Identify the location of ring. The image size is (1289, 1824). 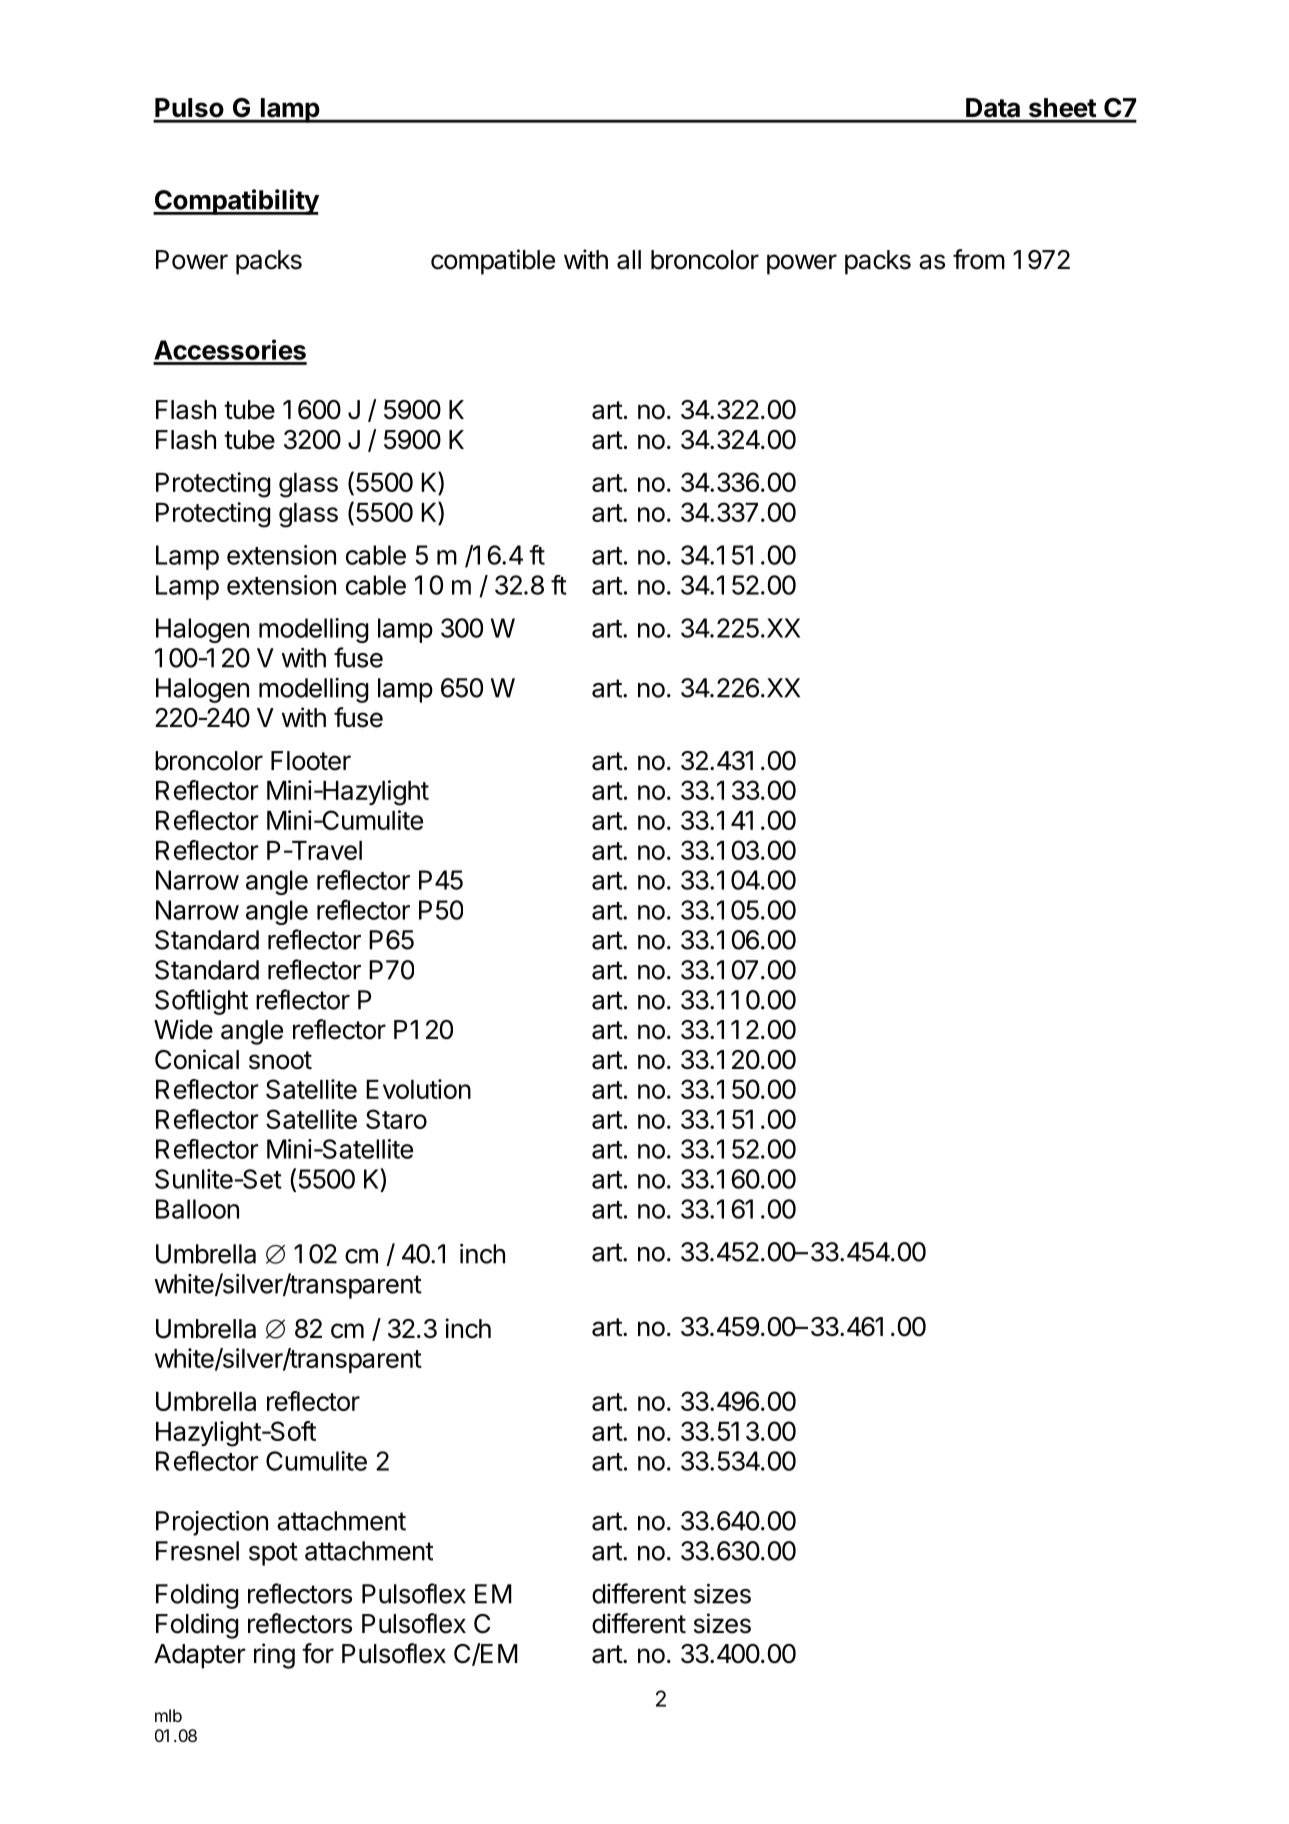
(274, 1656).
